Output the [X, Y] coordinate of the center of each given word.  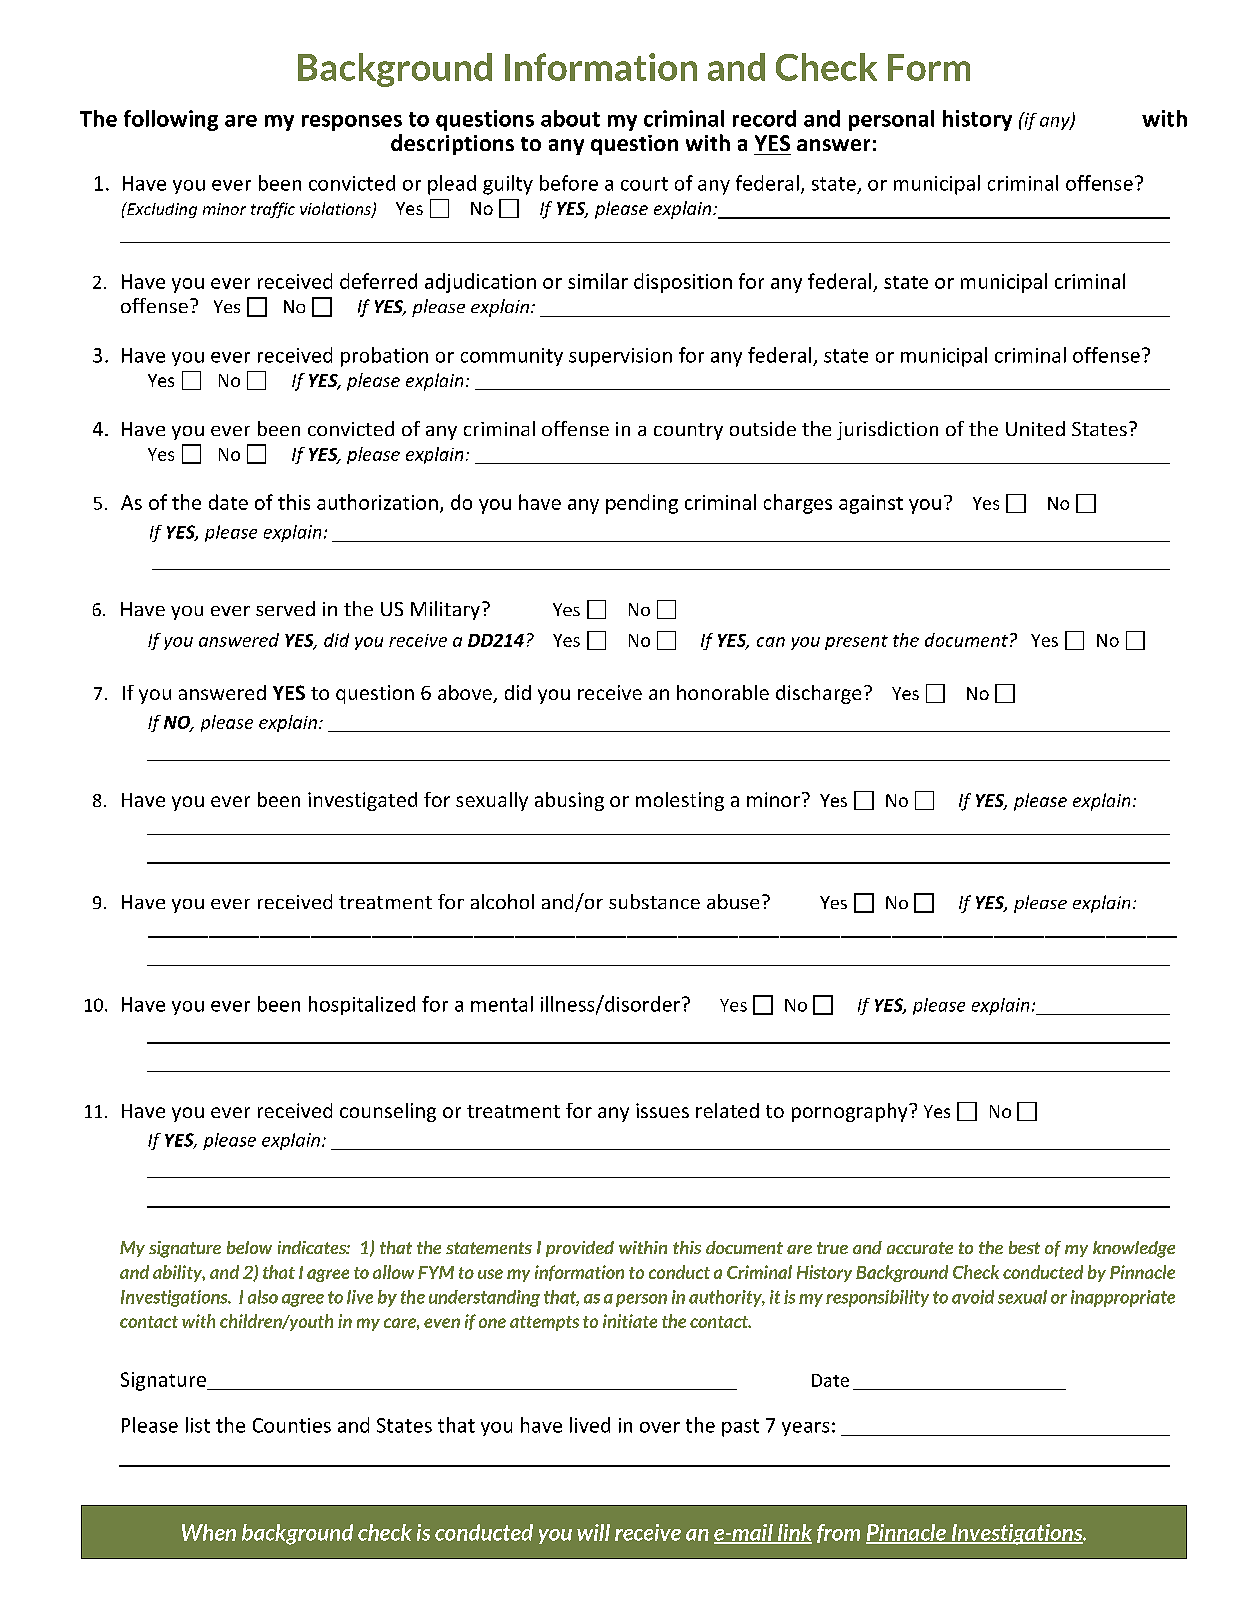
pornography [851, 1112]
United [1035, 428]
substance [654, 901]
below [249, 1247]
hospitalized [362, 1005]
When [209, 1532]
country [688, 431]
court [644, 184]
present [856, 642]
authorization [377, 502]
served [285, 608]
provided [580, 1249]
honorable [723, 692]
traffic [273, 210]
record [764, 118]
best [1024, 1247]
